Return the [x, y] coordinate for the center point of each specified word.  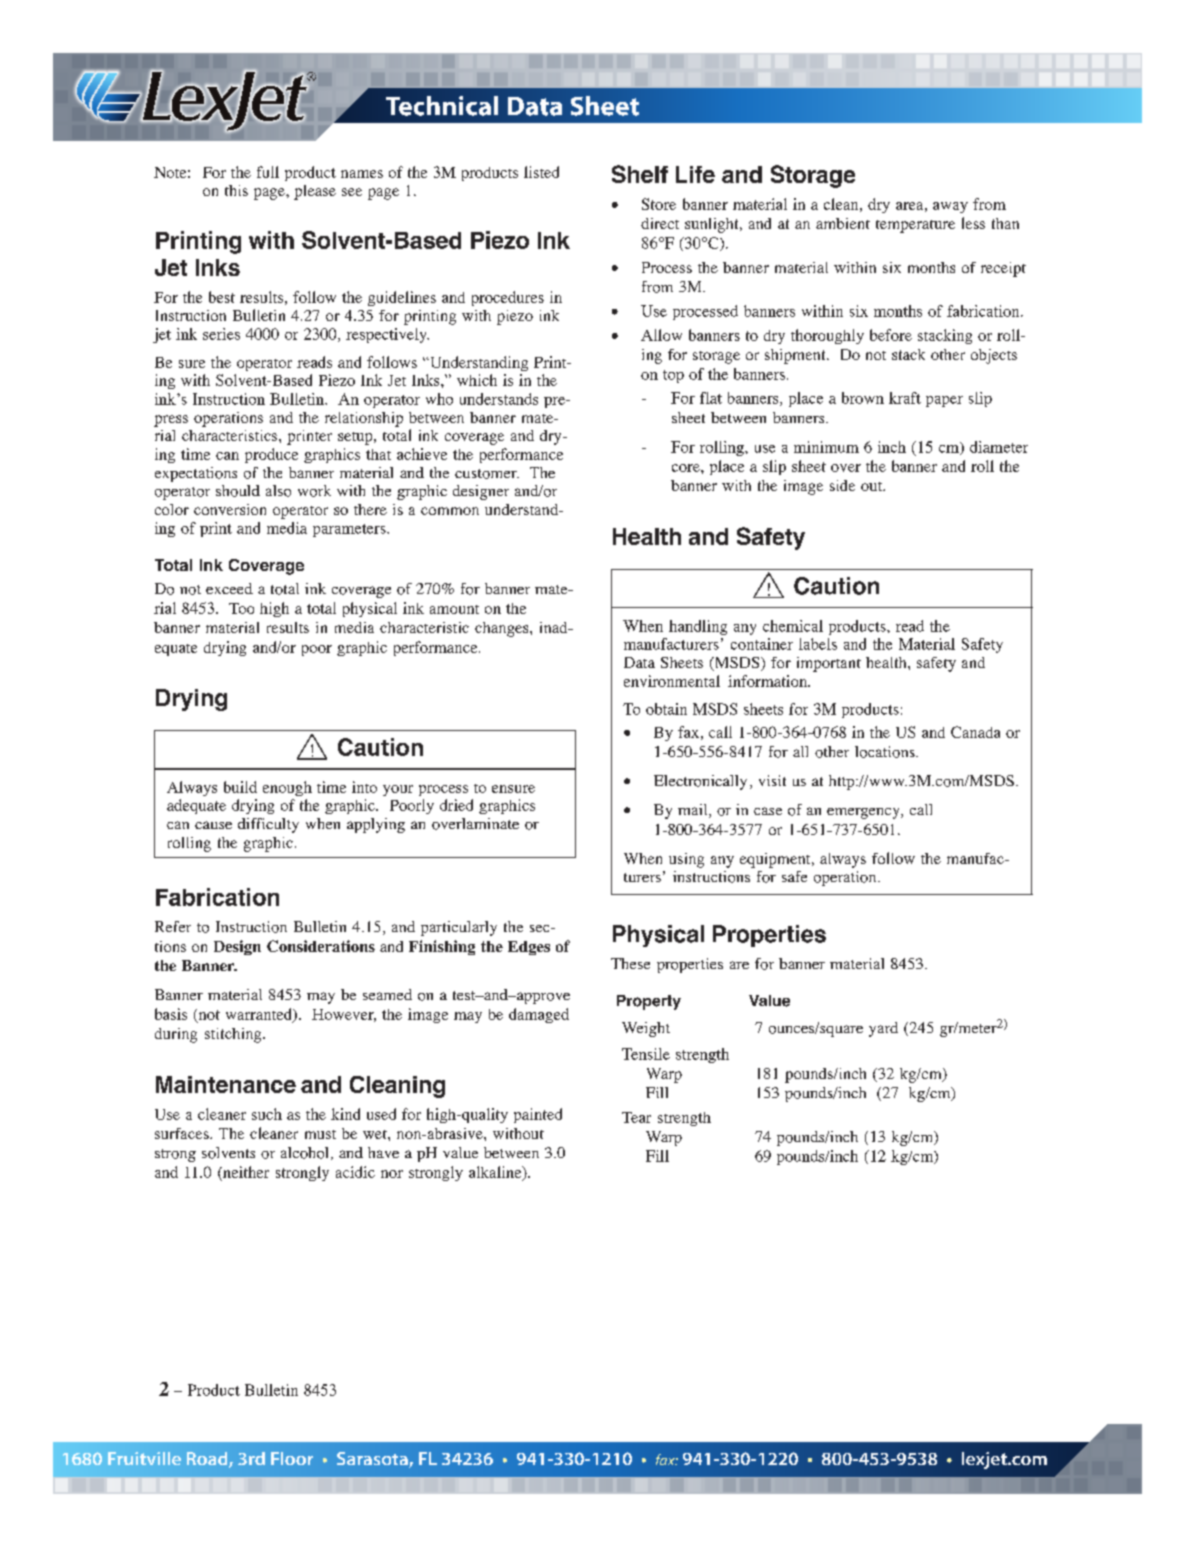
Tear [636, 1117]
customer [487, 474]
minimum [826, 447]
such [267, 1114]
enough [287, 788]
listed [541, 172]
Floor [292, 1458]
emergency [864, 813]
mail [694, 811]
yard [883, 1029]
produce [271, 455]
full [268, 172]
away [950, 207]
